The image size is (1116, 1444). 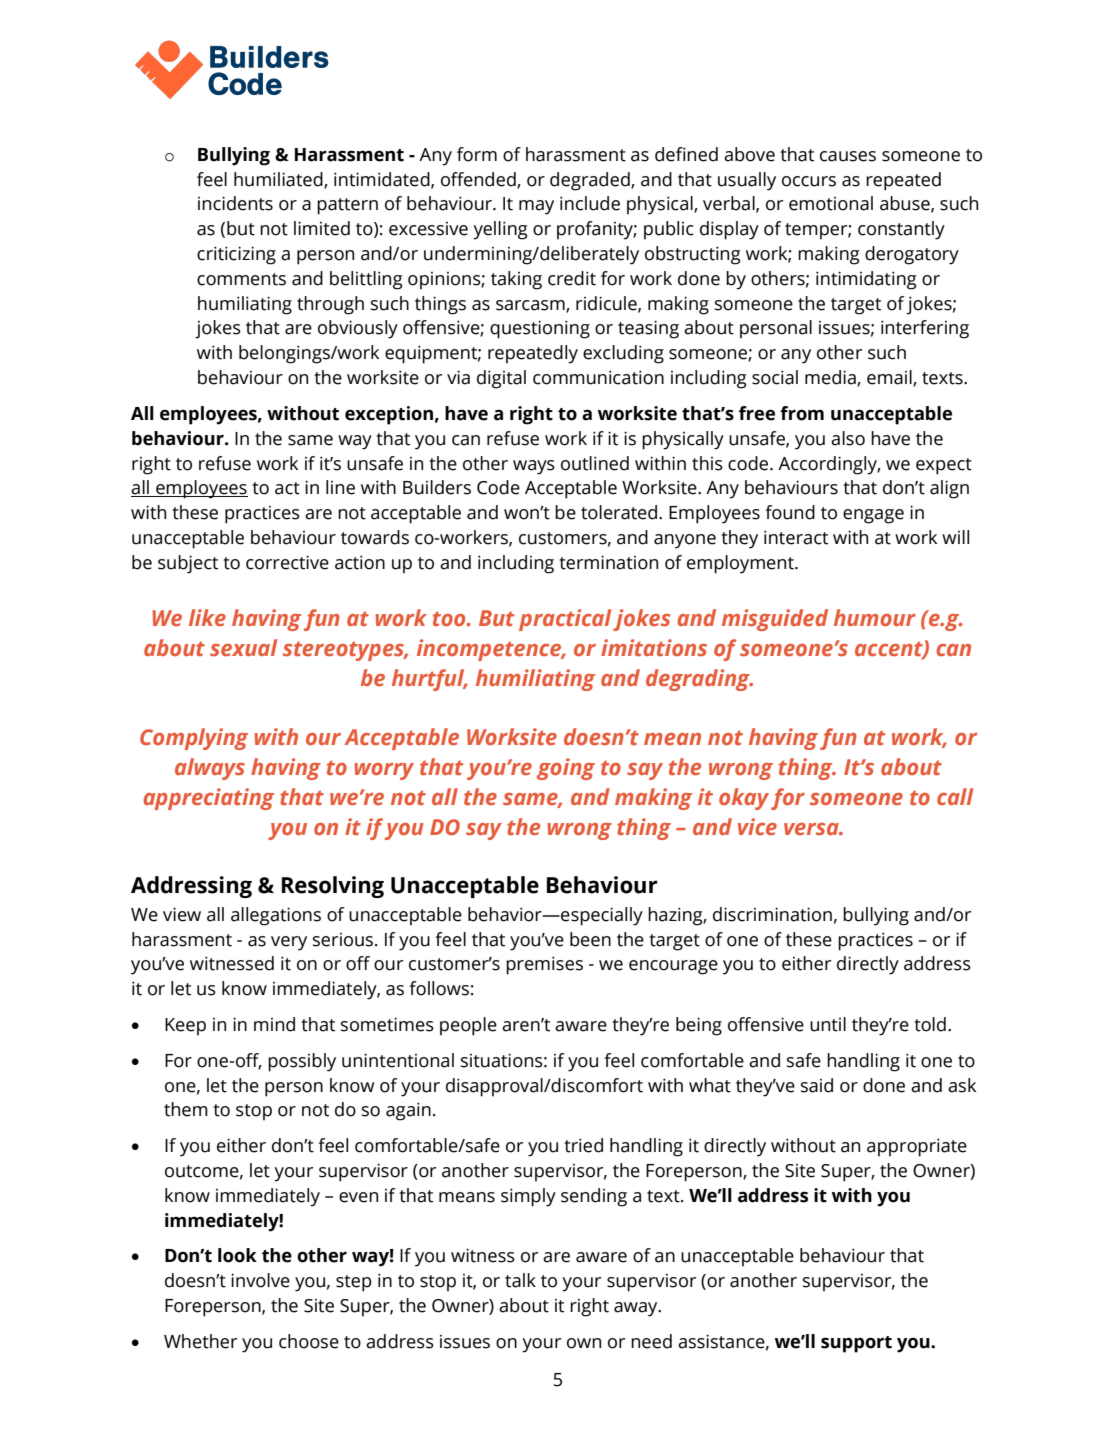 I want to click on been, so click(x=590, y=939).
